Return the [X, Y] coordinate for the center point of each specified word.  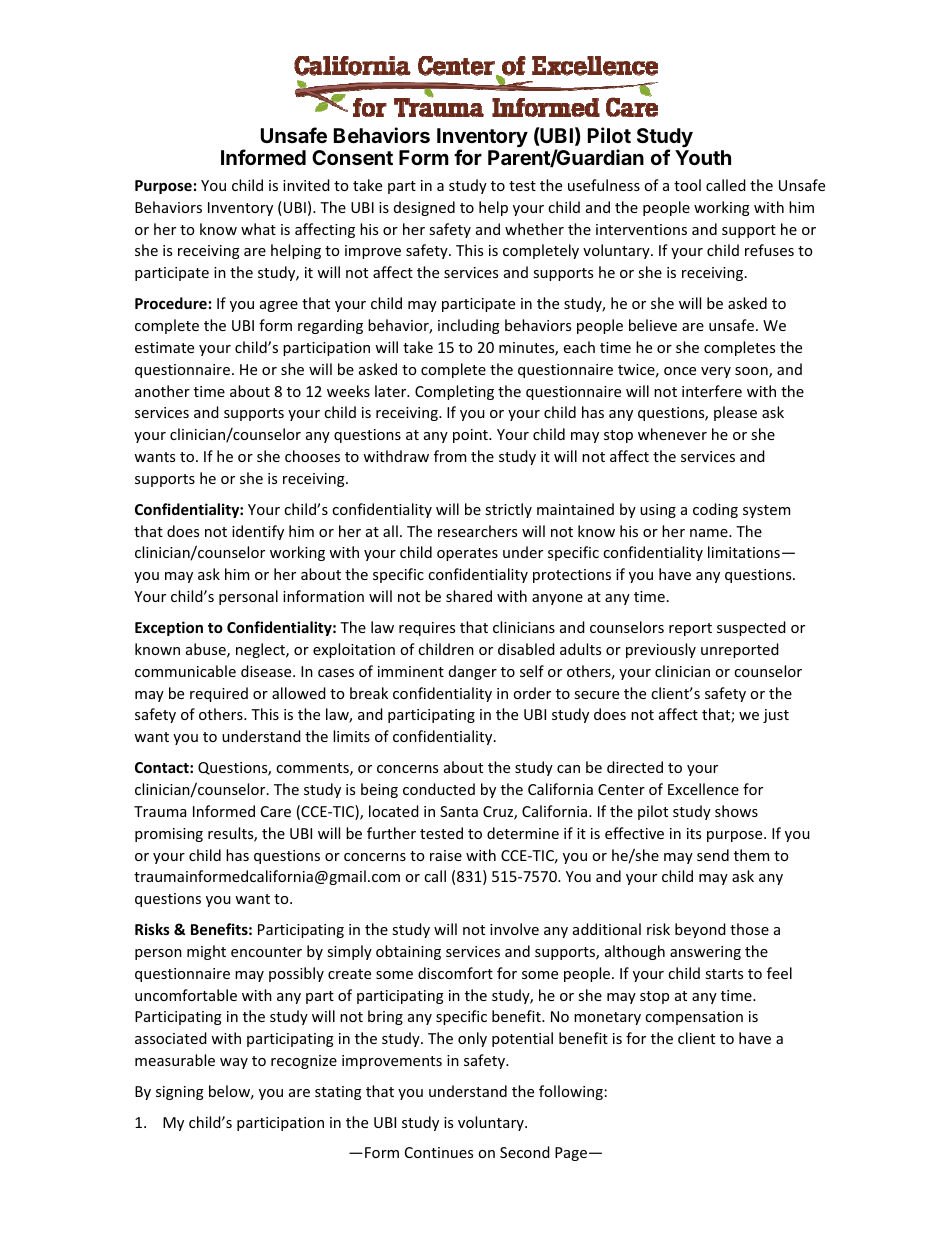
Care [276, 811]
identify [258, 532]
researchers [477, 531]
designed [424, 208]
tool [687, 185]
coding [715, 510]
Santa [459, 811]
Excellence [703, 789]
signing [180, 1093]
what [258, 229]
